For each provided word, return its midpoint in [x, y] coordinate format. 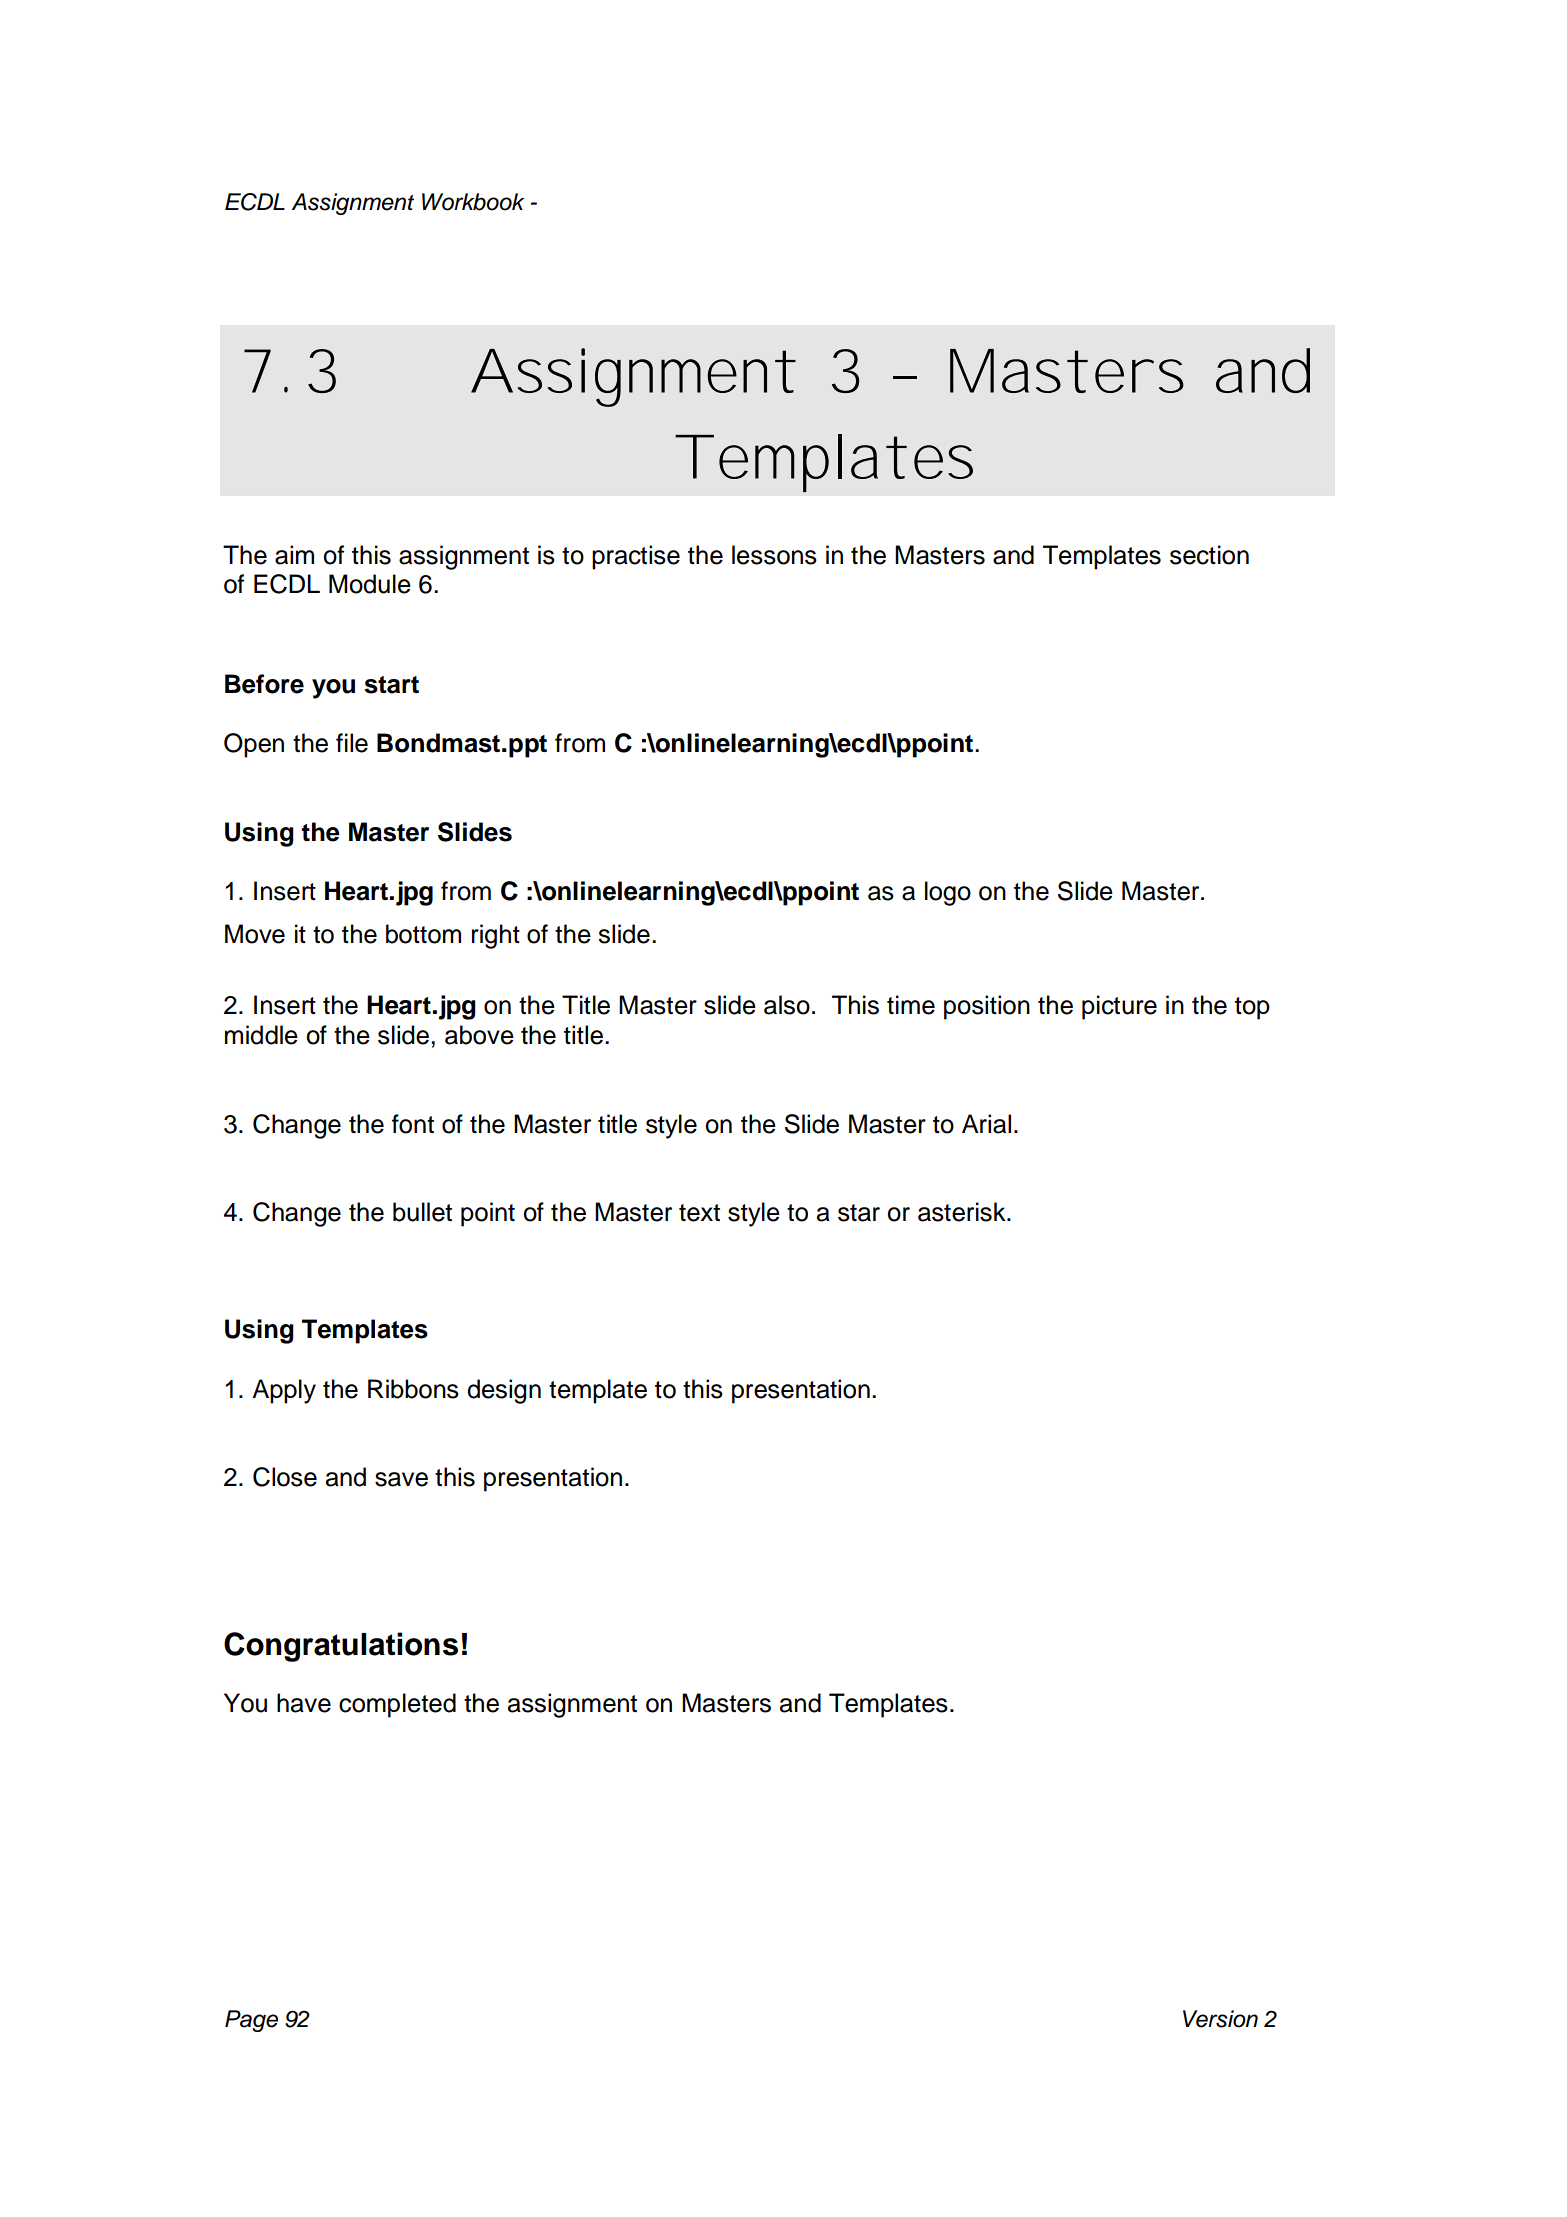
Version [1220, 2019]
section [1209, 555]
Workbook [473, 202]
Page [251, 2021]
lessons [774, 555]
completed [397, 1705]
